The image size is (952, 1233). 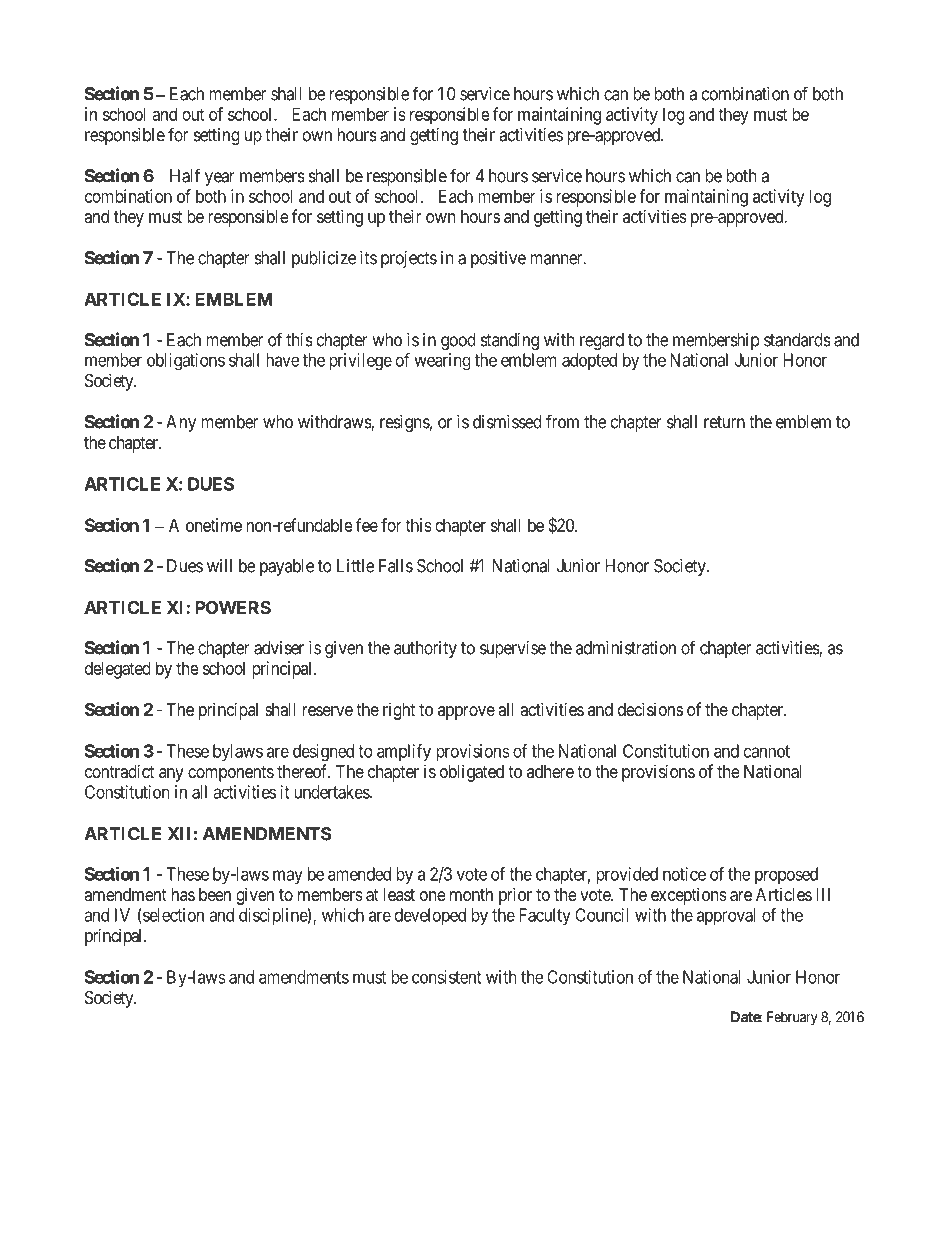 What do you see at coordinates (767, 751) in the page?
I see `cannot` at bounding box center [767, 751].
